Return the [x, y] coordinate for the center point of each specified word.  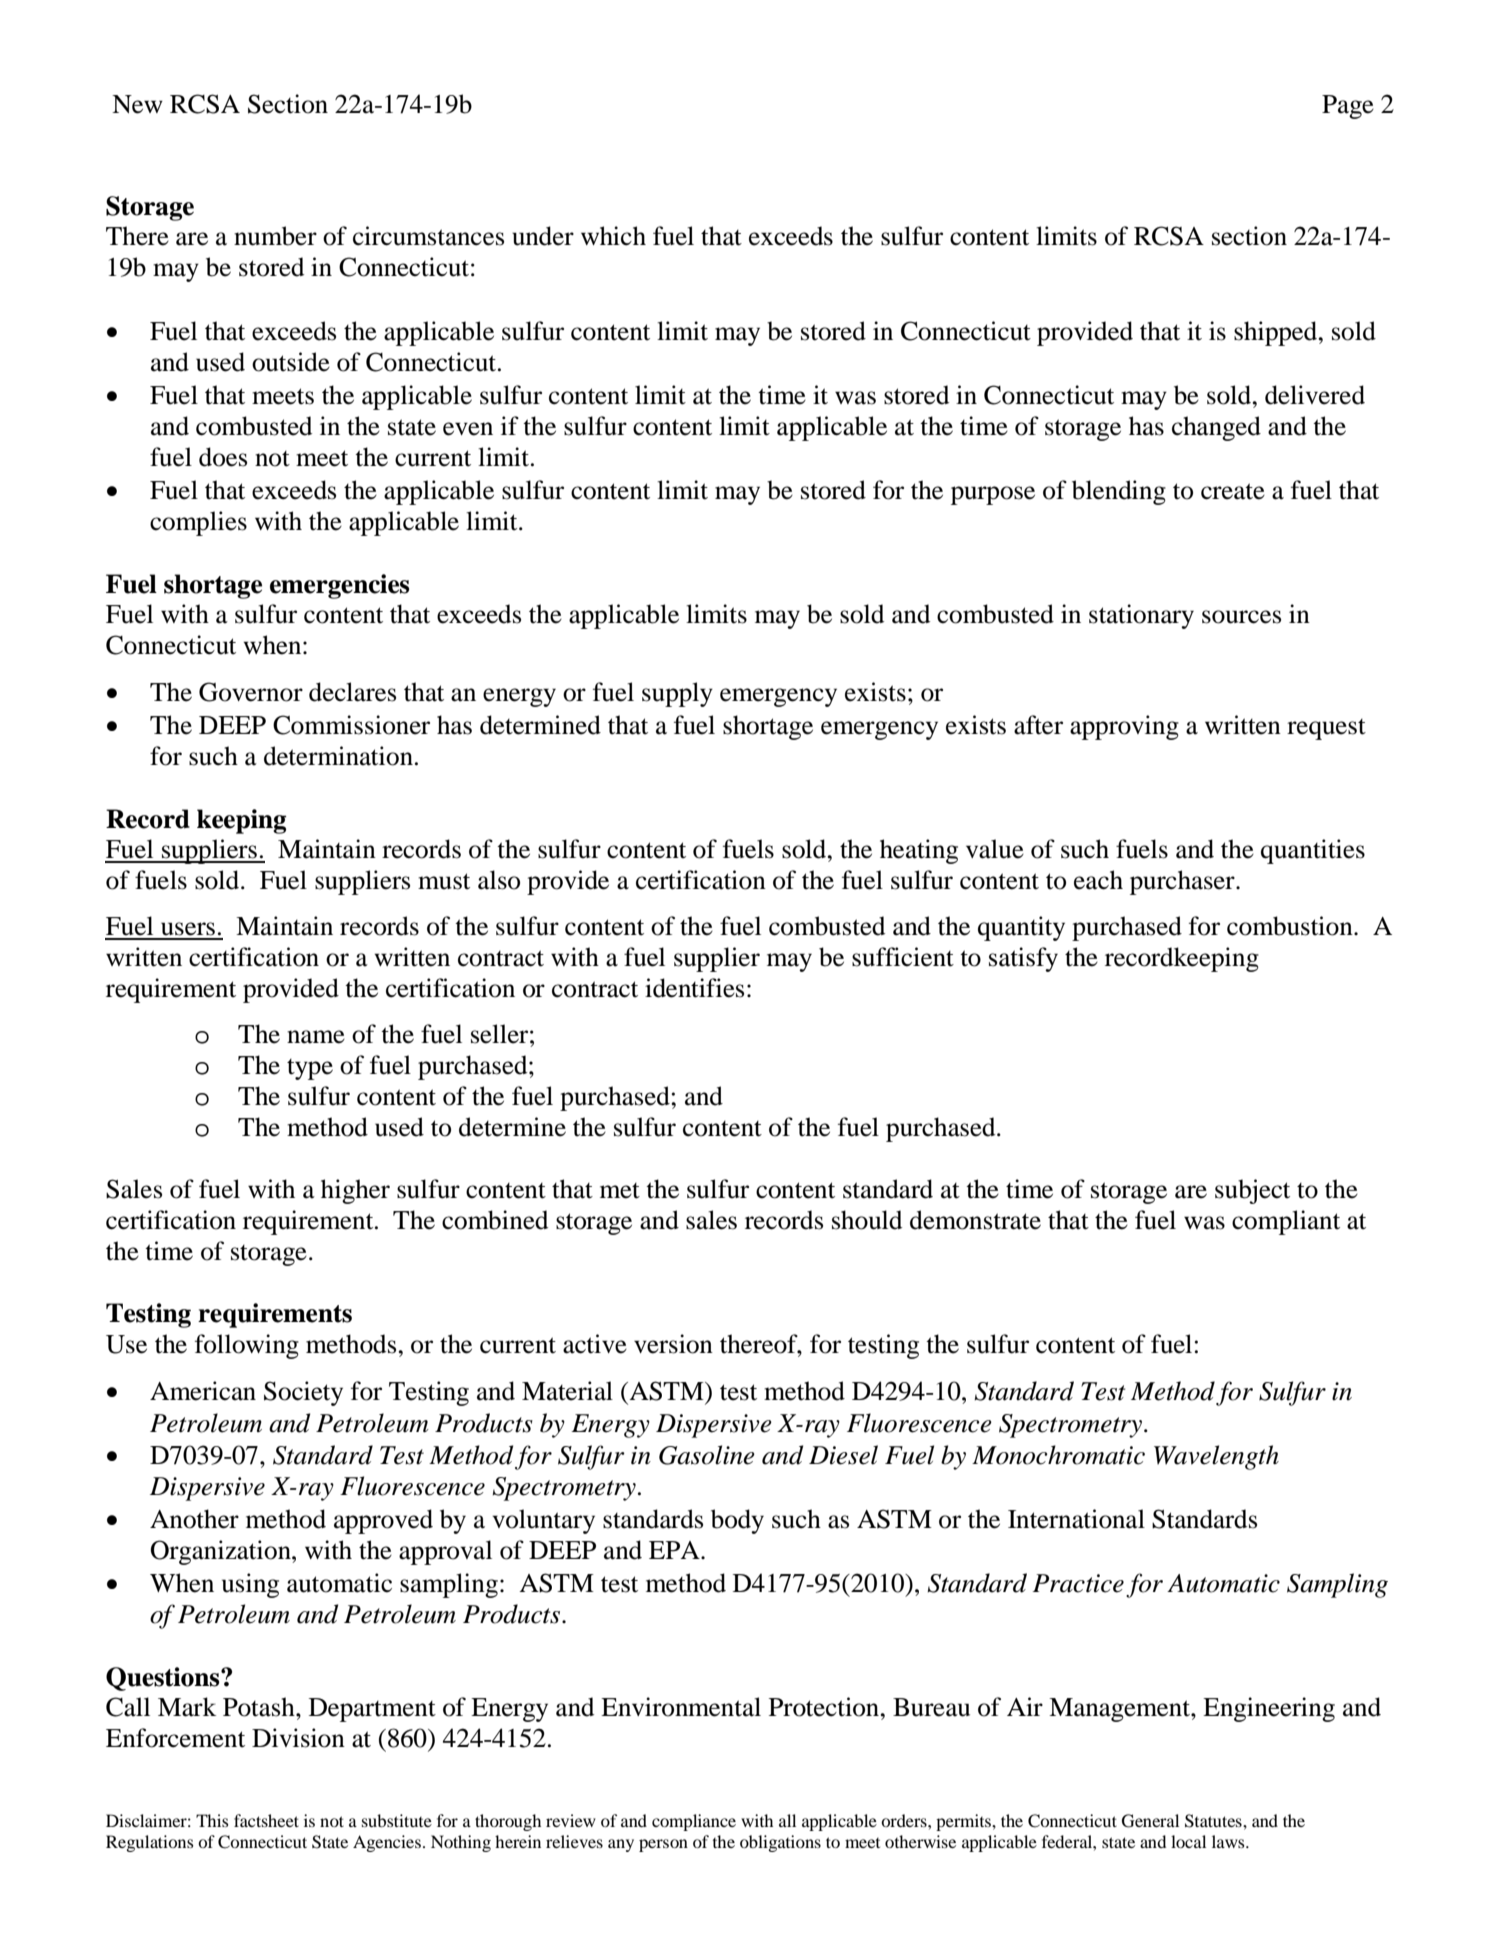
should [867, 1220]
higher [355, 1191]
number [275, 236]
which [613, 236]
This [212, 1820]
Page [1348, 107]
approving [1124, 727]
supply [677, 694]
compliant [1286, 1222]
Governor [251, 692]
